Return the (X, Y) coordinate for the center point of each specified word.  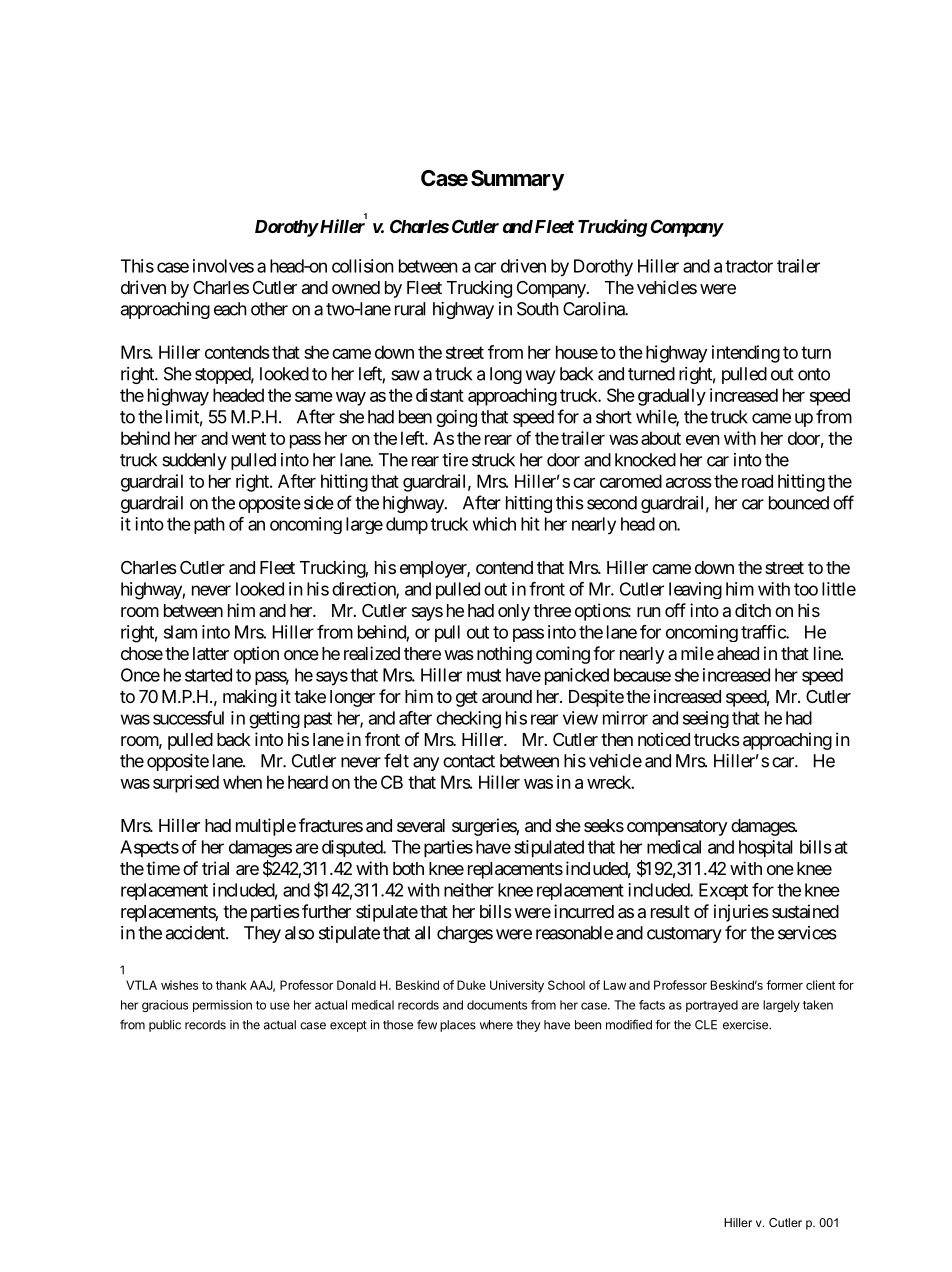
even (703, 440)
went (248, 438)
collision (363, 266)
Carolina (594, 309)
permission (222, 1006)
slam (180, 632)
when (242, 782)
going (456, 418)
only (514, 612)
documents (497, 1005)
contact (469, 761)
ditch (753, 610)
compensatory (677, 828)
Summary (517, 180)
